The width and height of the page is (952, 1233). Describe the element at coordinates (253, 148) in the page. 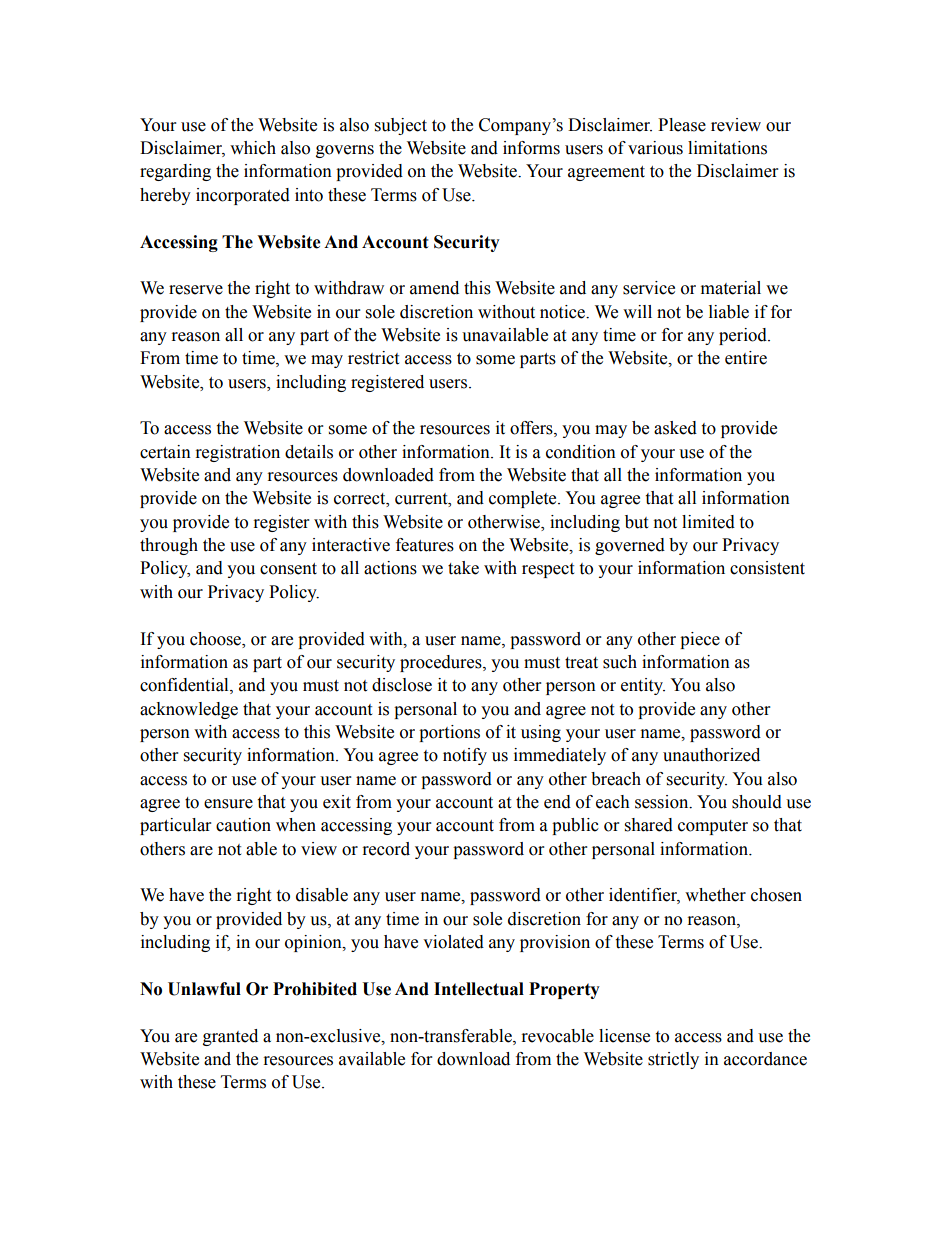

I see `which` at that location.
